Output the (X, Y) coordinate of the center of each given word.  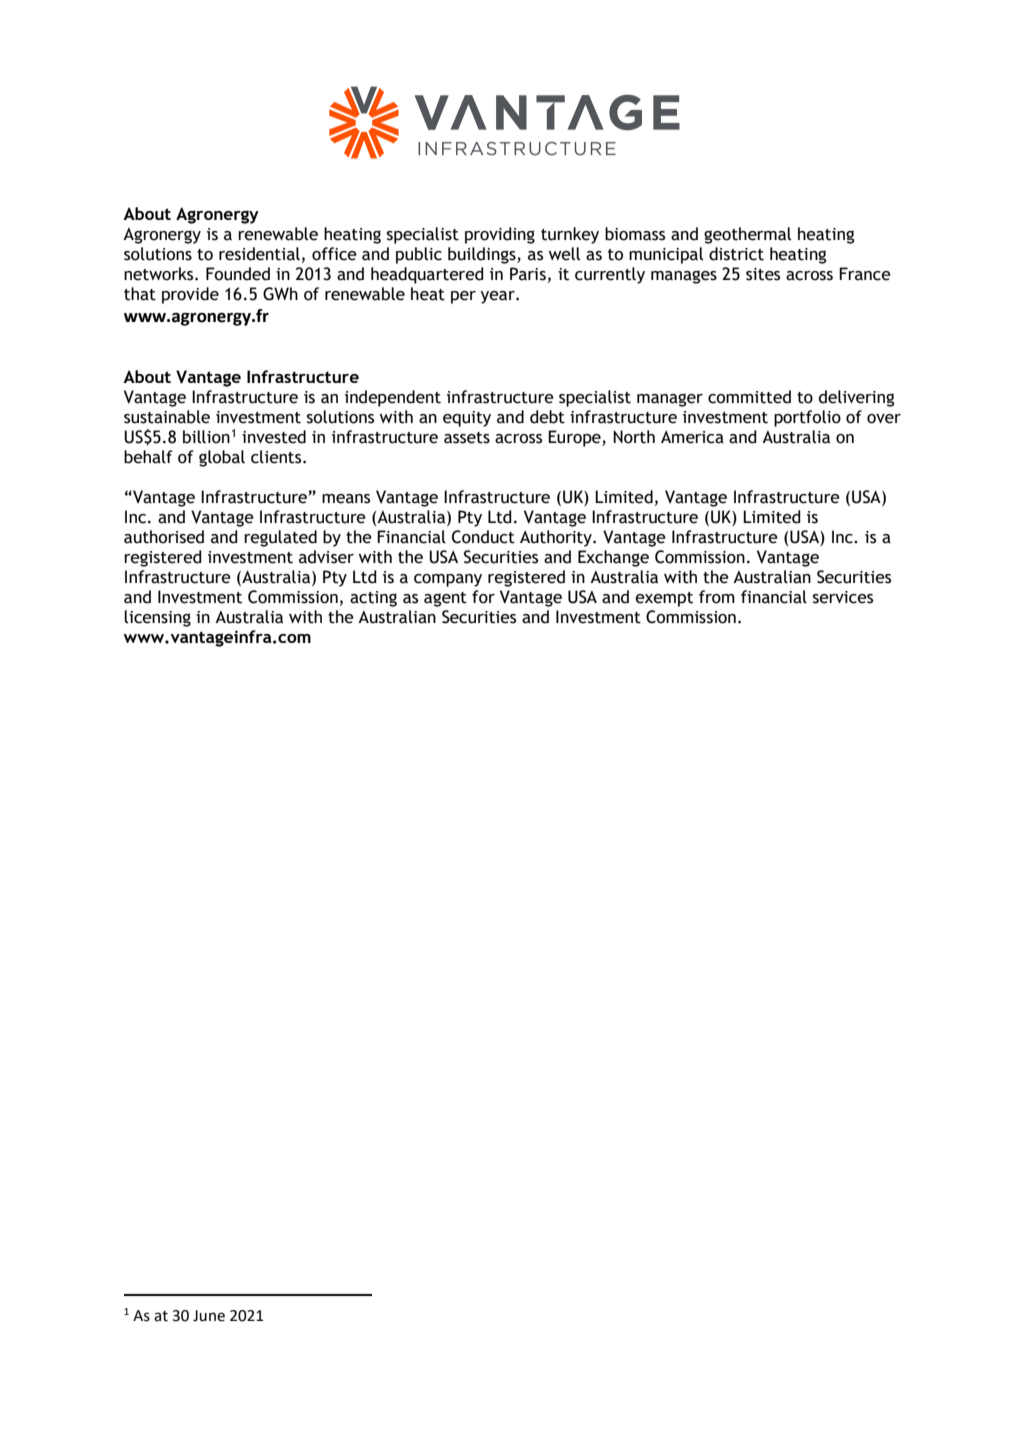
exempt (664, 599)
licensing (157, 618)
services (843, 597)
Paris (528, 274)
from (717, 597)
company (448, 580)
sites (763, 274)
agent (445, 599)
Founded (238, 274)
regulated (280, 538)
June (209, 1316)
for (483, 597)
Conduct (483, 537)
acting (373, 599)
